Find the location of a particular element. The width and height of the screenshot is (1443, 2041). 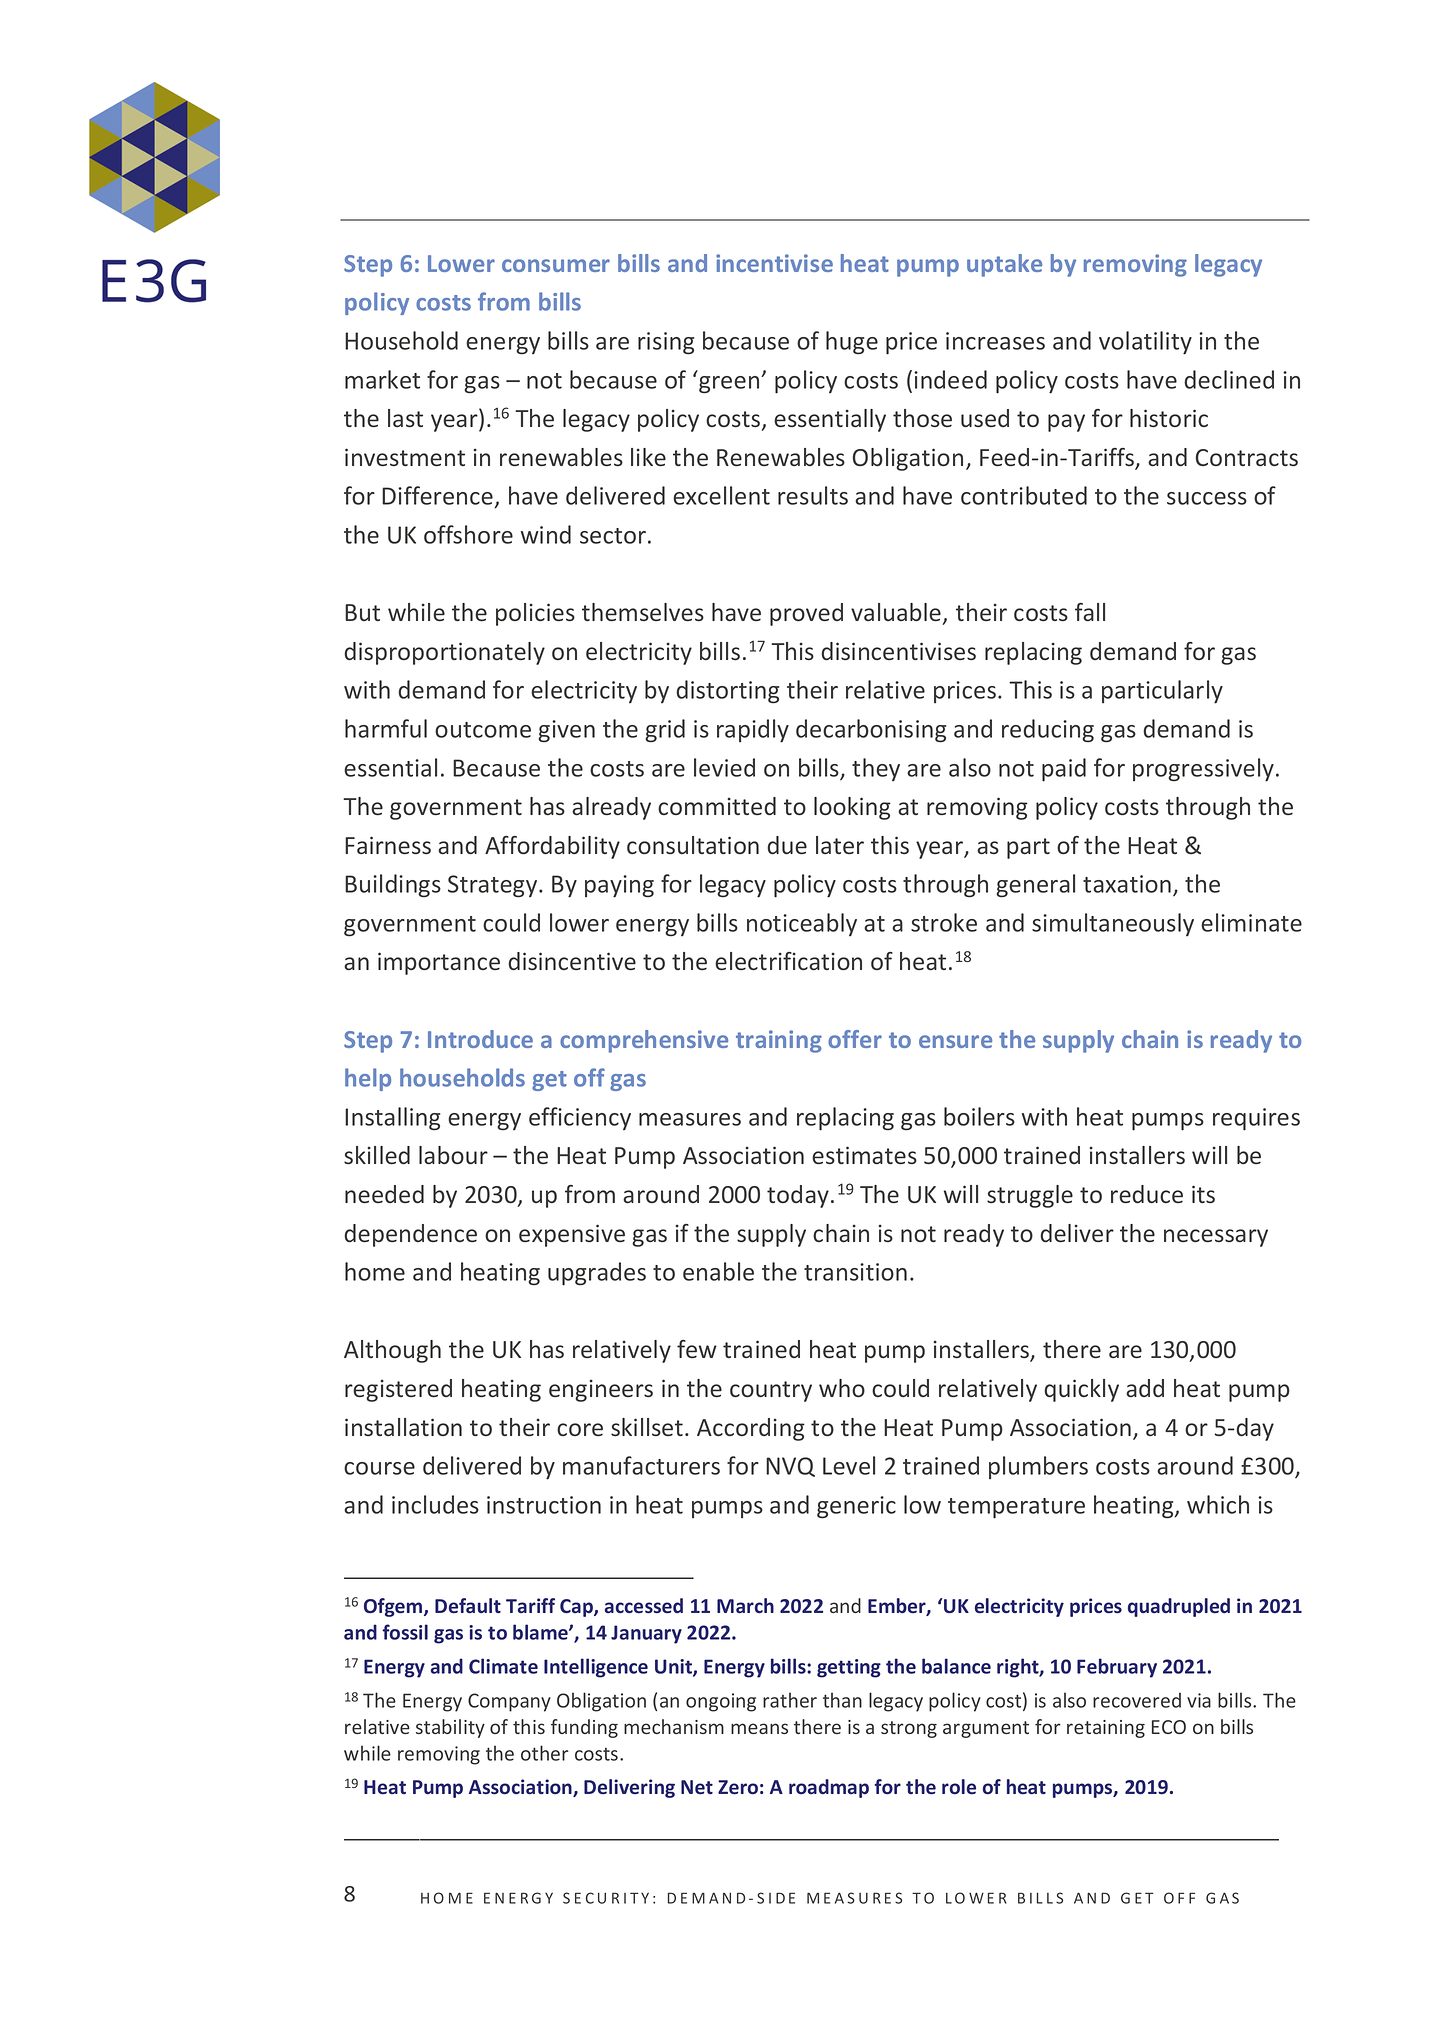

Introduce is located at coordinates (480, 1039).
